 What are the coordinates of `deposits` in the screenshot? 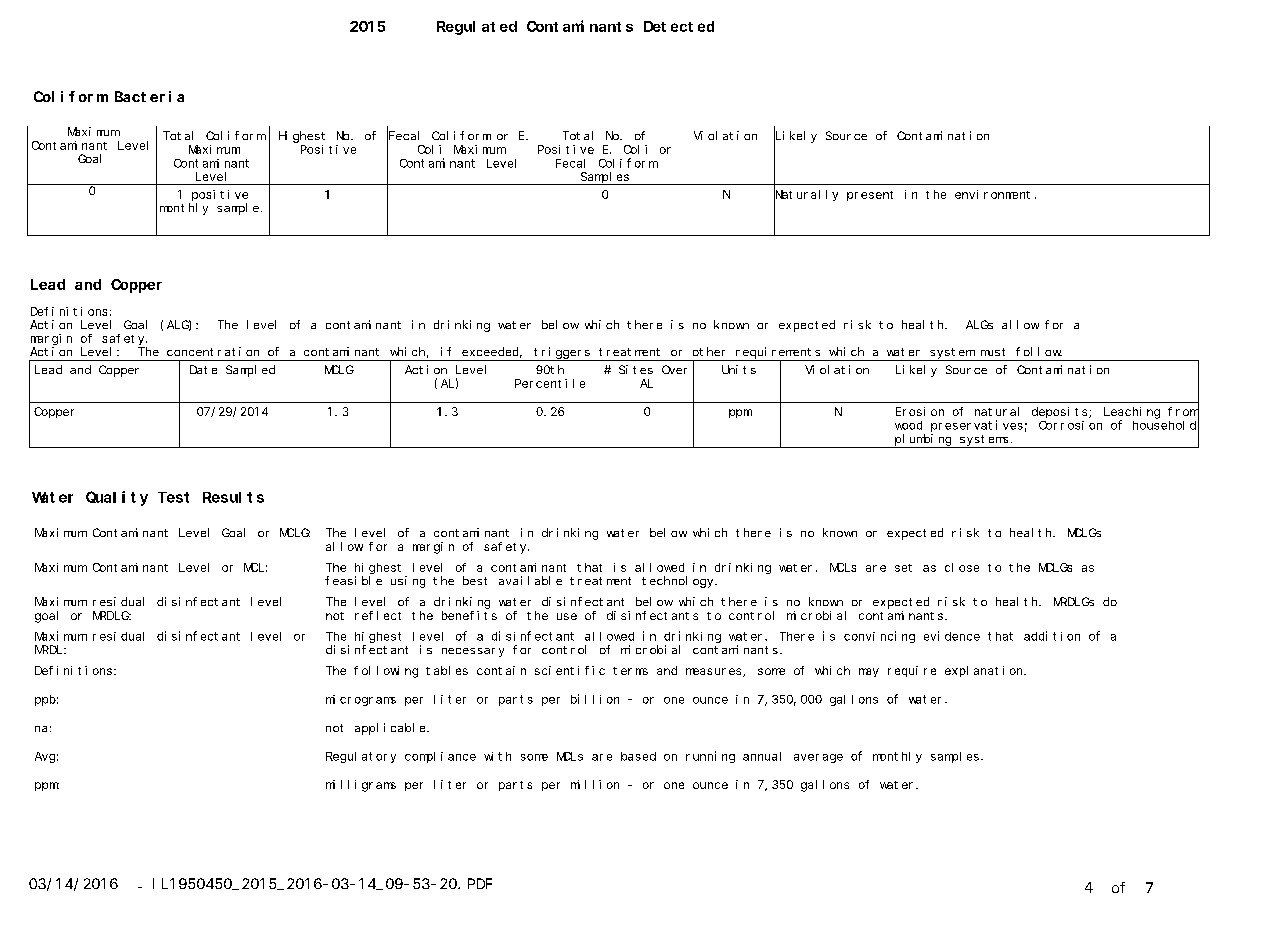 It's located at (1061, 412).
